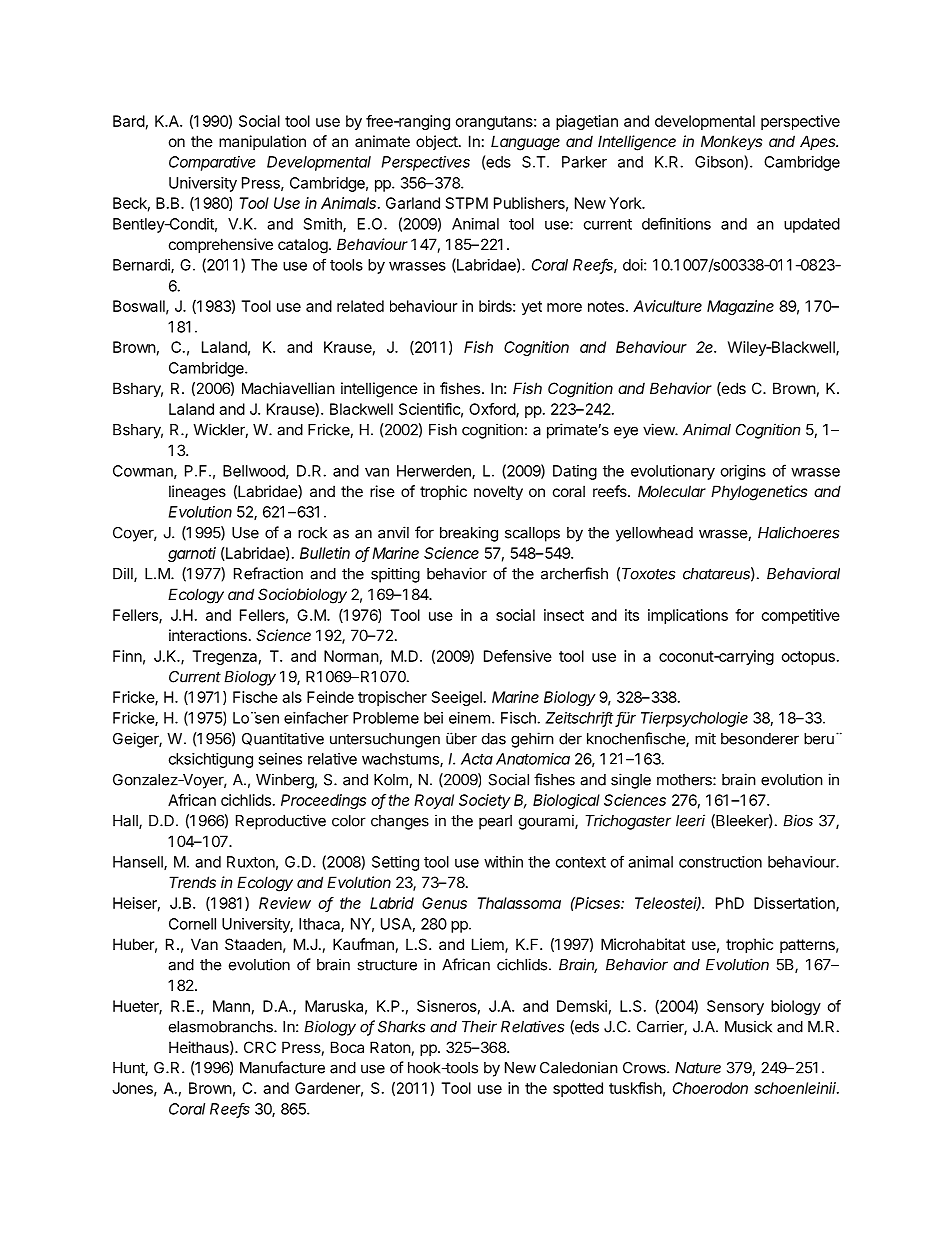 The height and width of the image is (1233, 952). What do you see at coordinates (438, 142) in the image?
I see `object` at bounding box center [438, 142].
